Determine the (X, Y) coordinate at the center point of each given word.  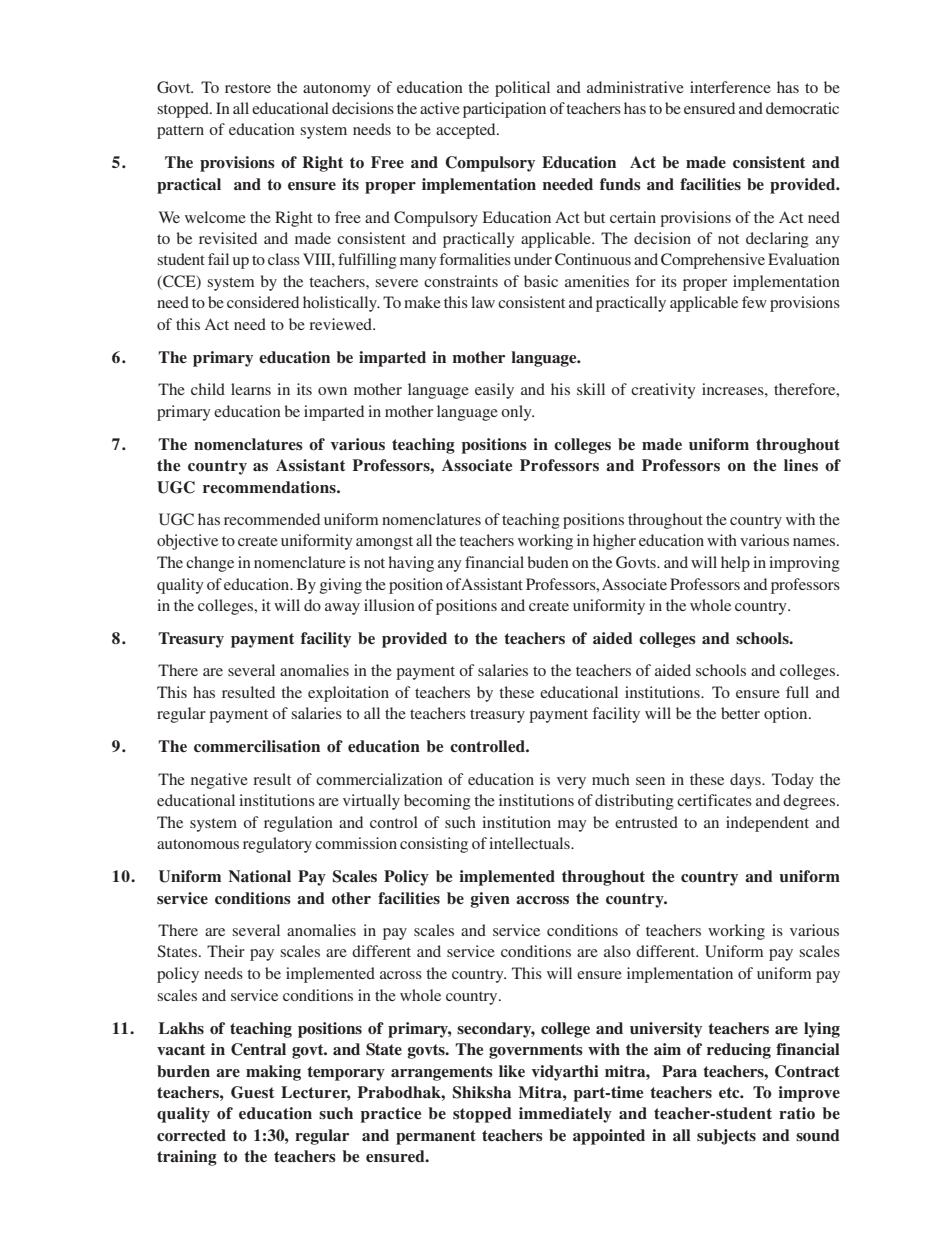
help (735, 564)
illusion (389, 605)
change (210, 564)
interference (730, 87)
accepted (467, 131)
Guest (252, 1092)
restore (248, 88)
